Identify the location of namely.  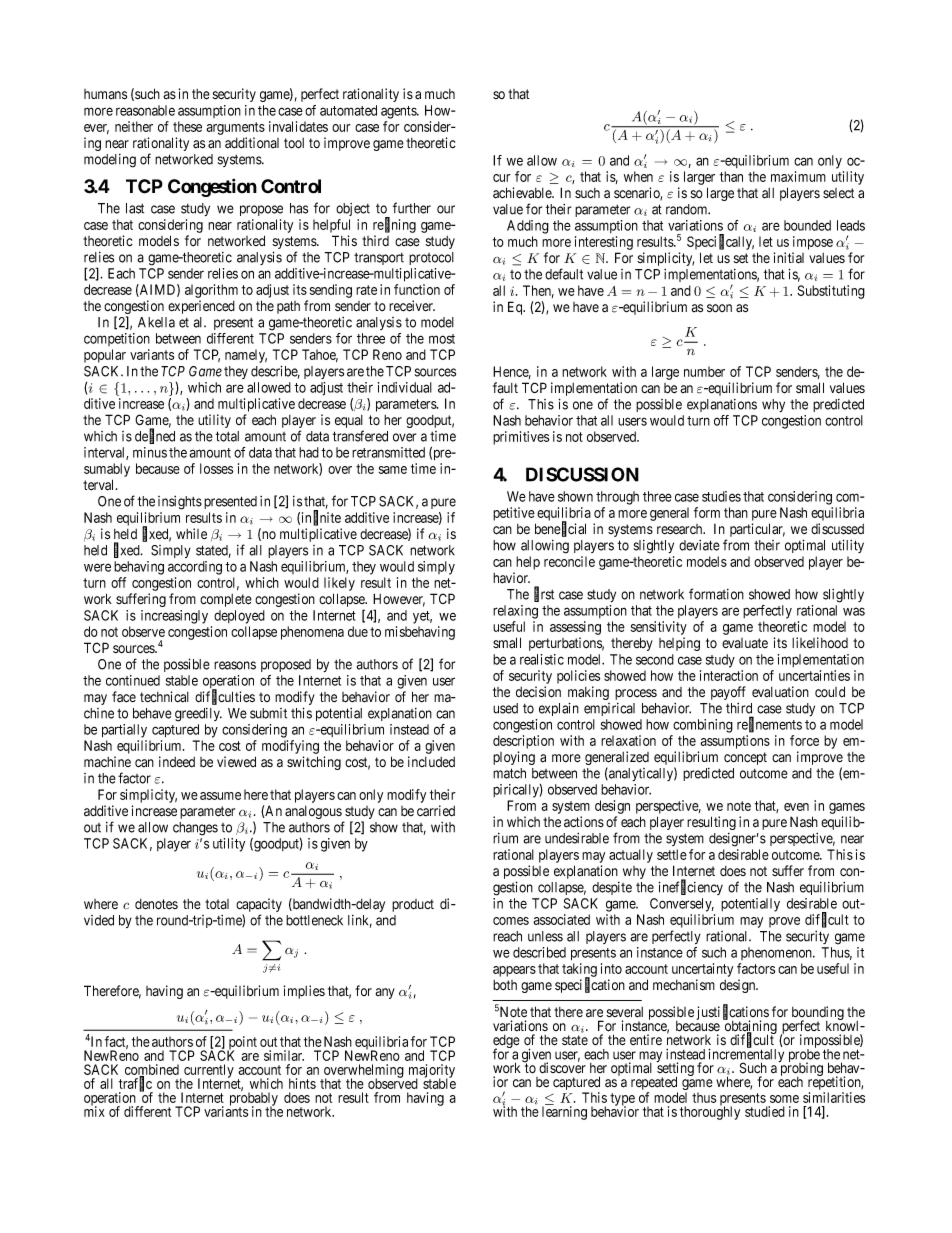
(246, 356).
